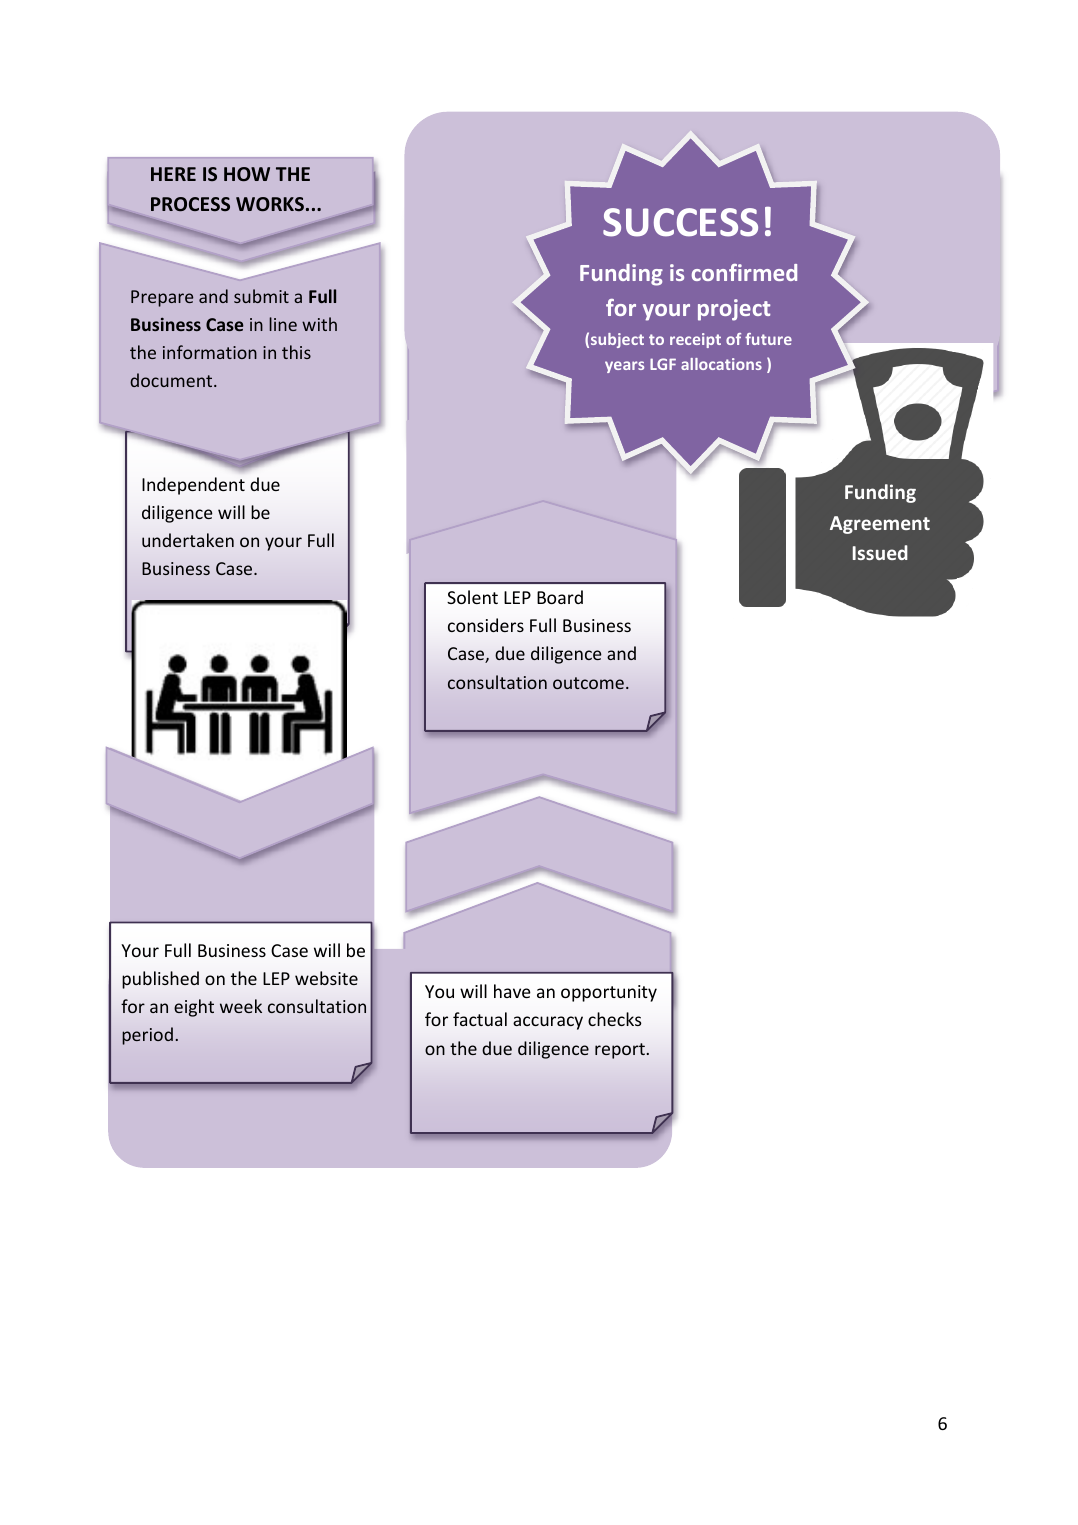 The image size is (1078, 1525). I want to click on week, so click(241, 1006).
